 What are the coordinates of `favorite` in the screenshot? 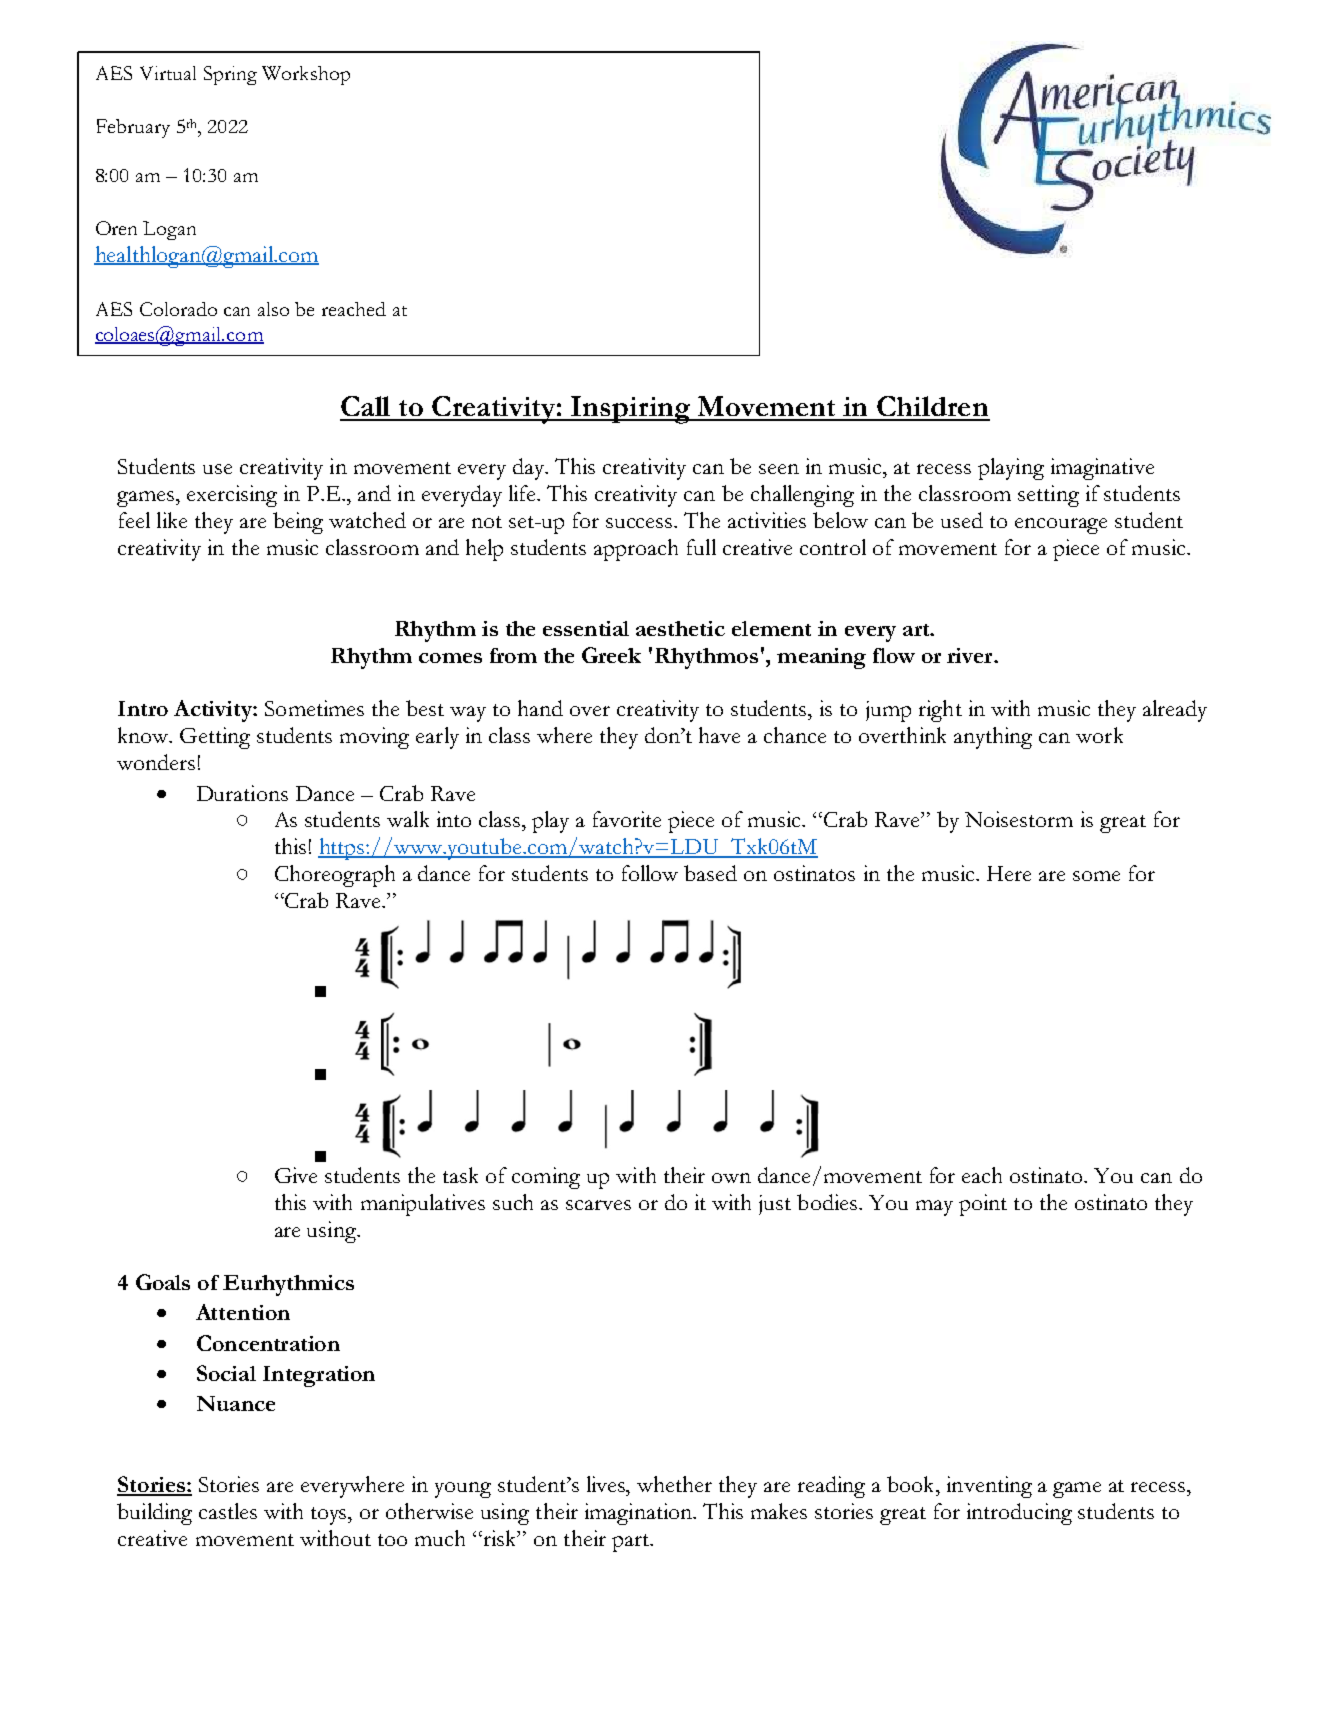 It's located at (627, 819).
